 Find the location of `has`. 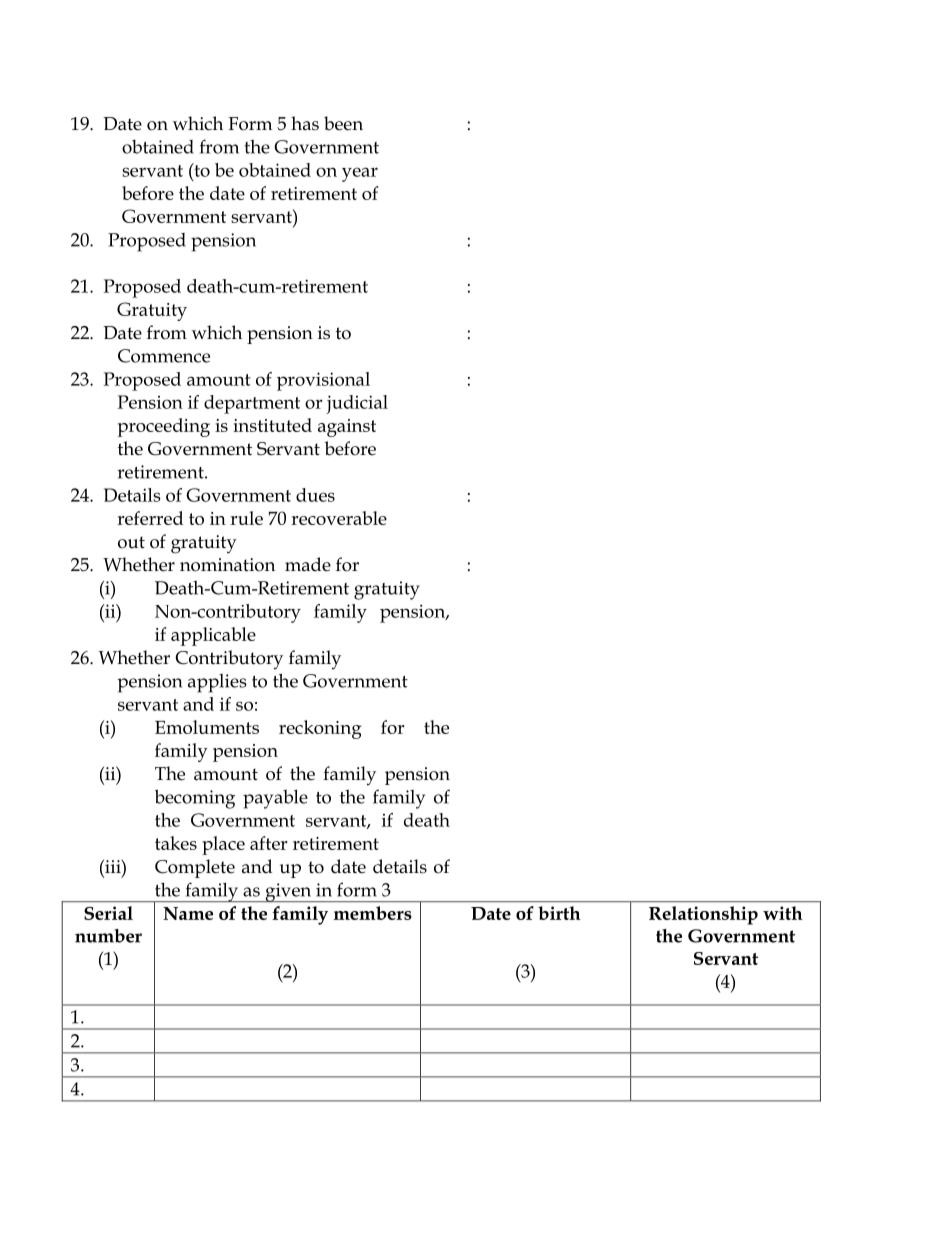

has is located at coordinates (305, 123).
